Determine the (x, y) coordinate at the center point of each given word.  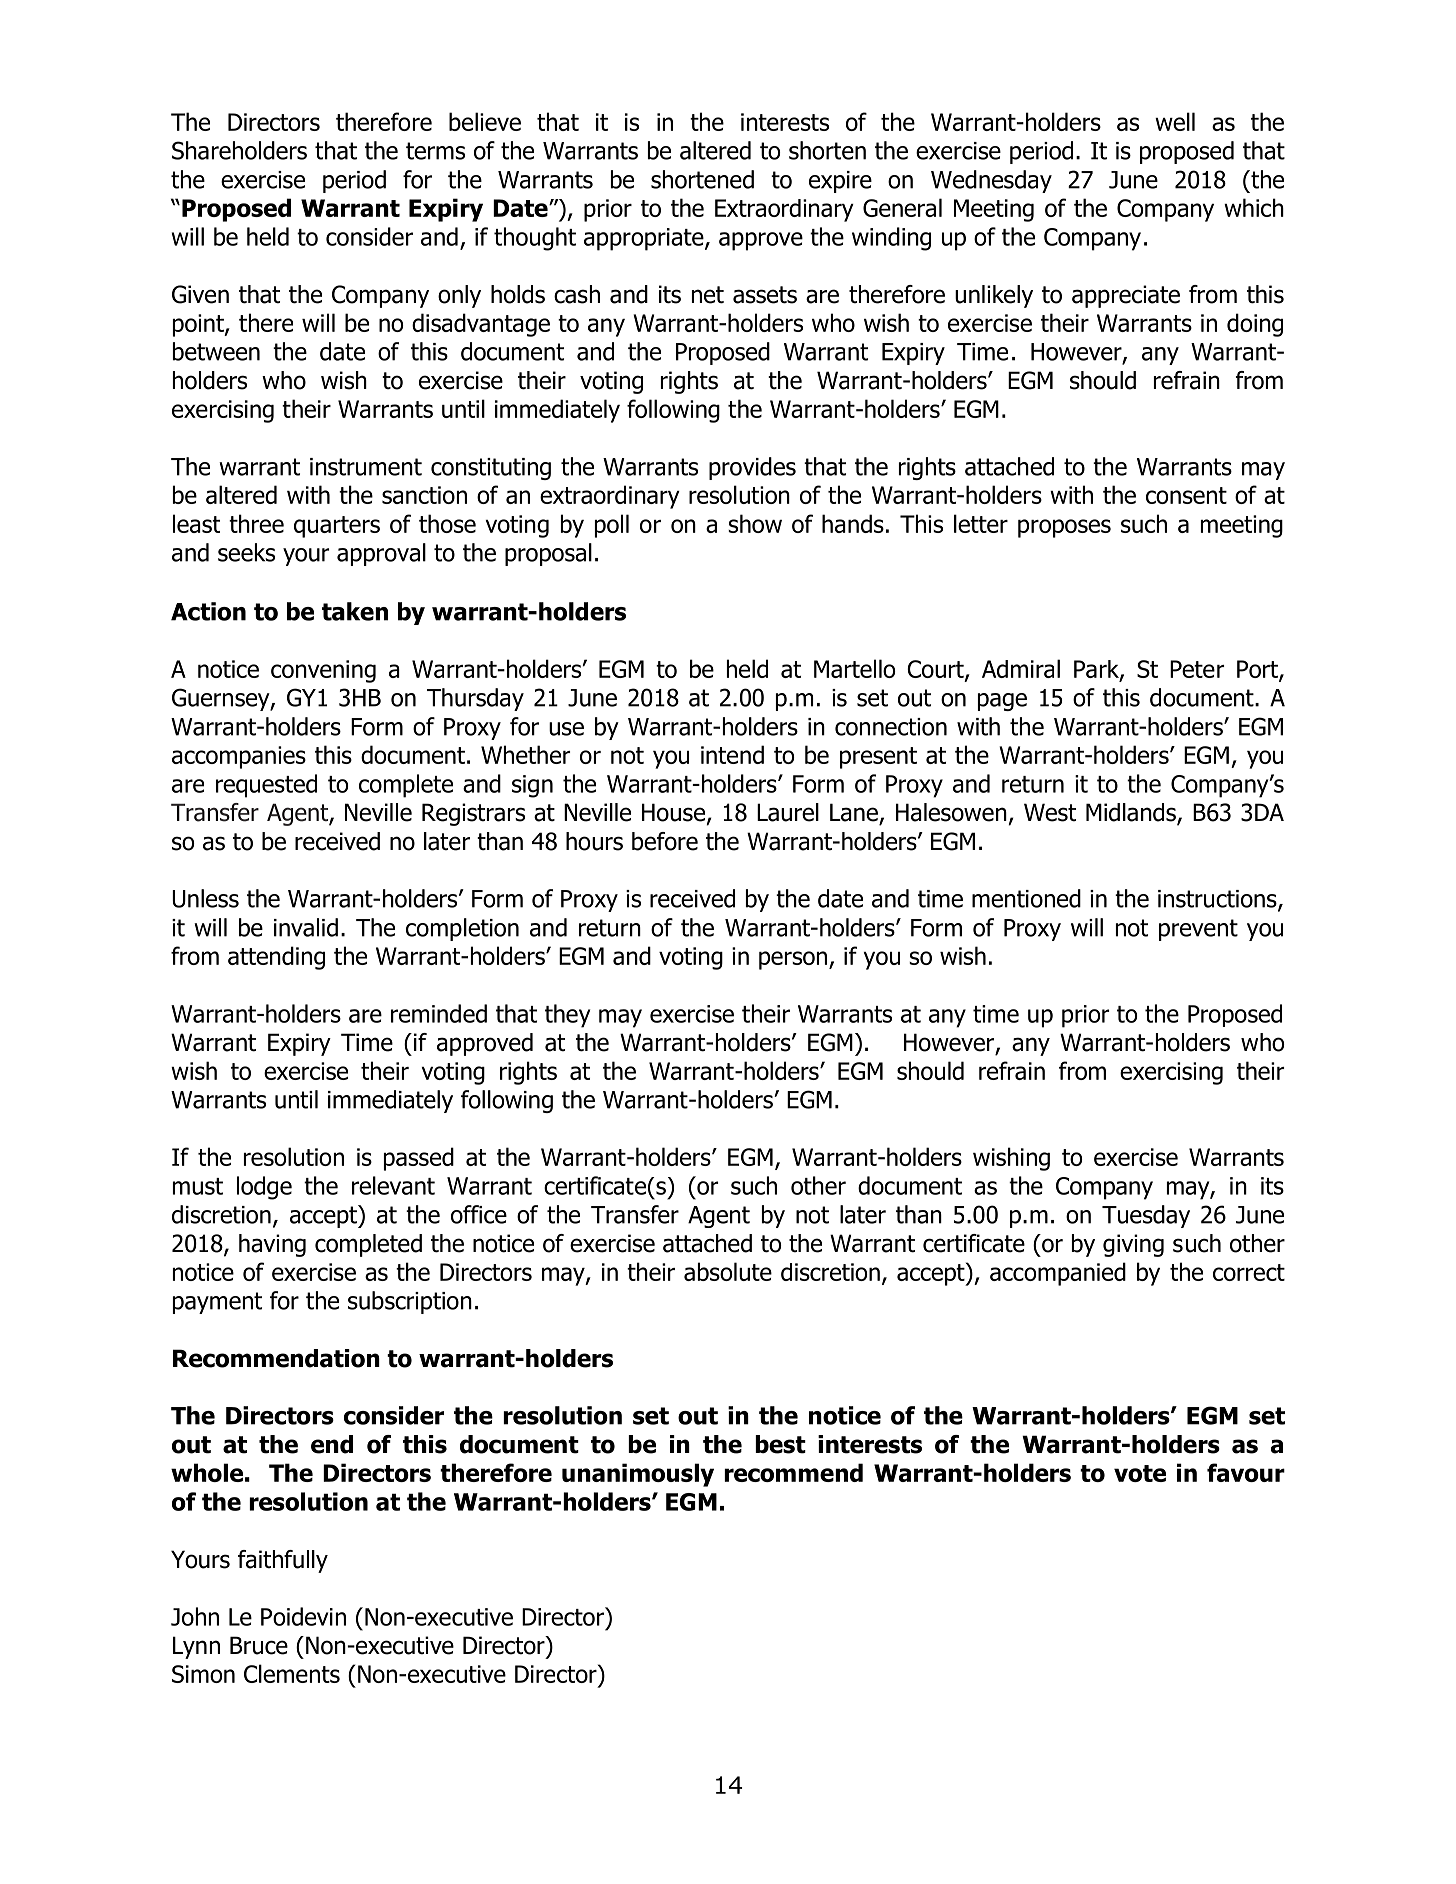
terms (435, 151)
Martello (854, 668)
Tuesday (1146, 1216)
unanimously (638, 1475)
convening (323, 671)
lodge (264, 1188)
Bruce (259, 1645)
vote (1140, 1473)
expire (840, 182)
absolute (728, 1271)
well (1175, 121)
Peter (1197, 669)
